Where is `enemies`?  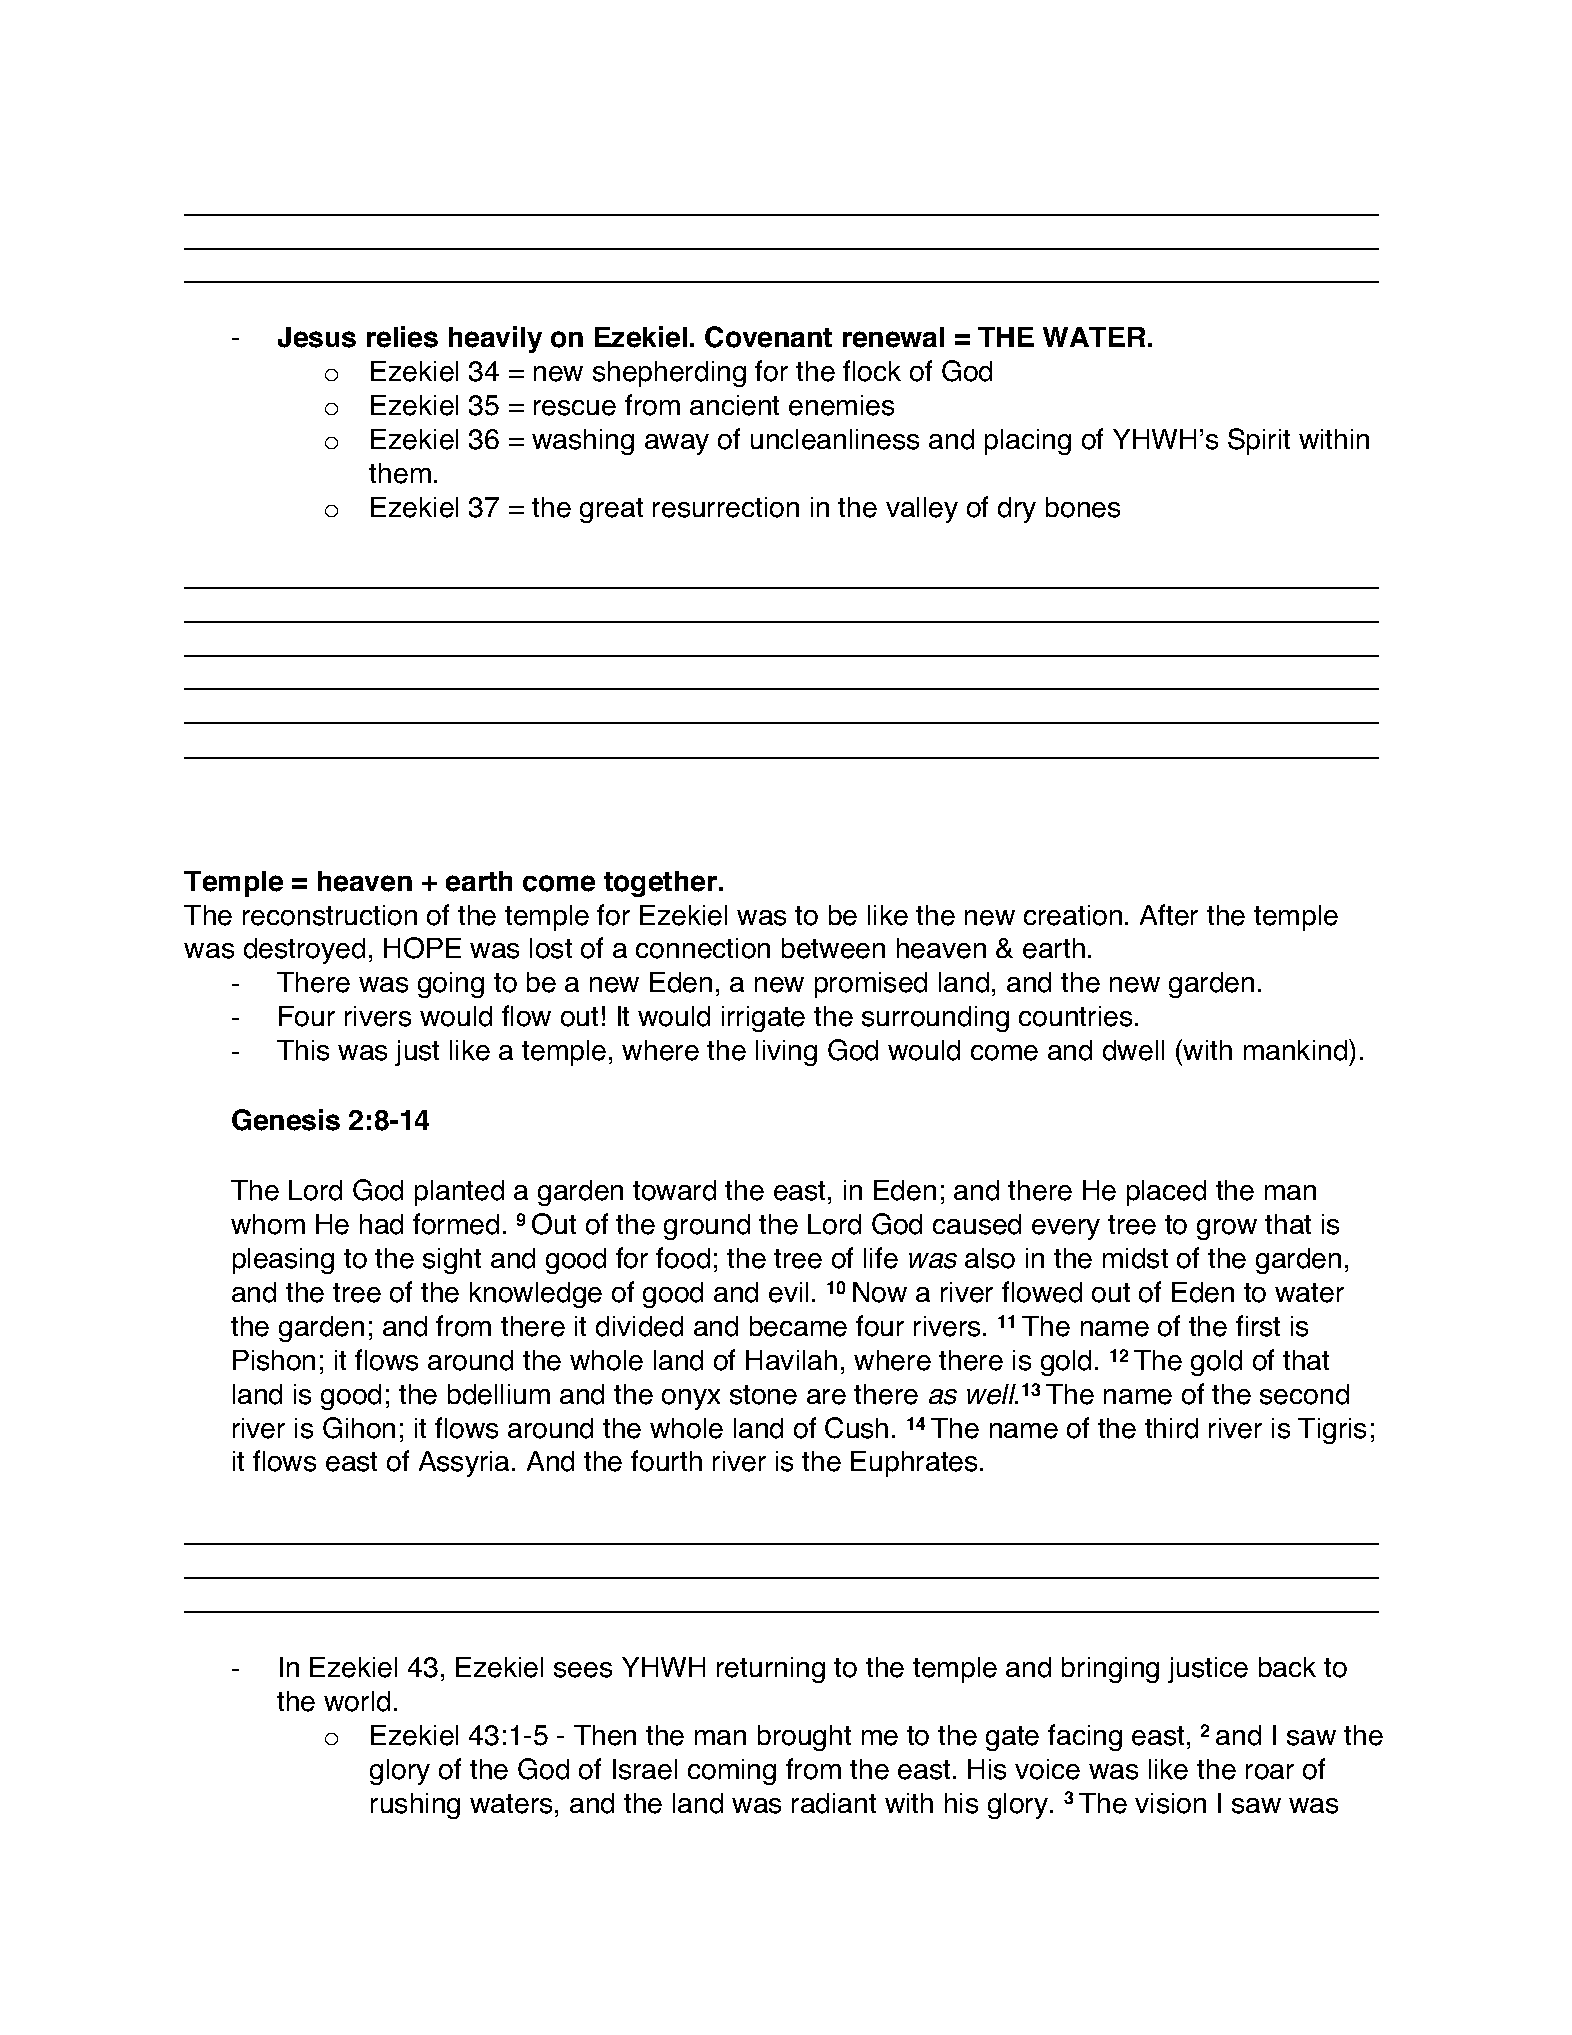
enemies is located at coordinates (841, 405).
